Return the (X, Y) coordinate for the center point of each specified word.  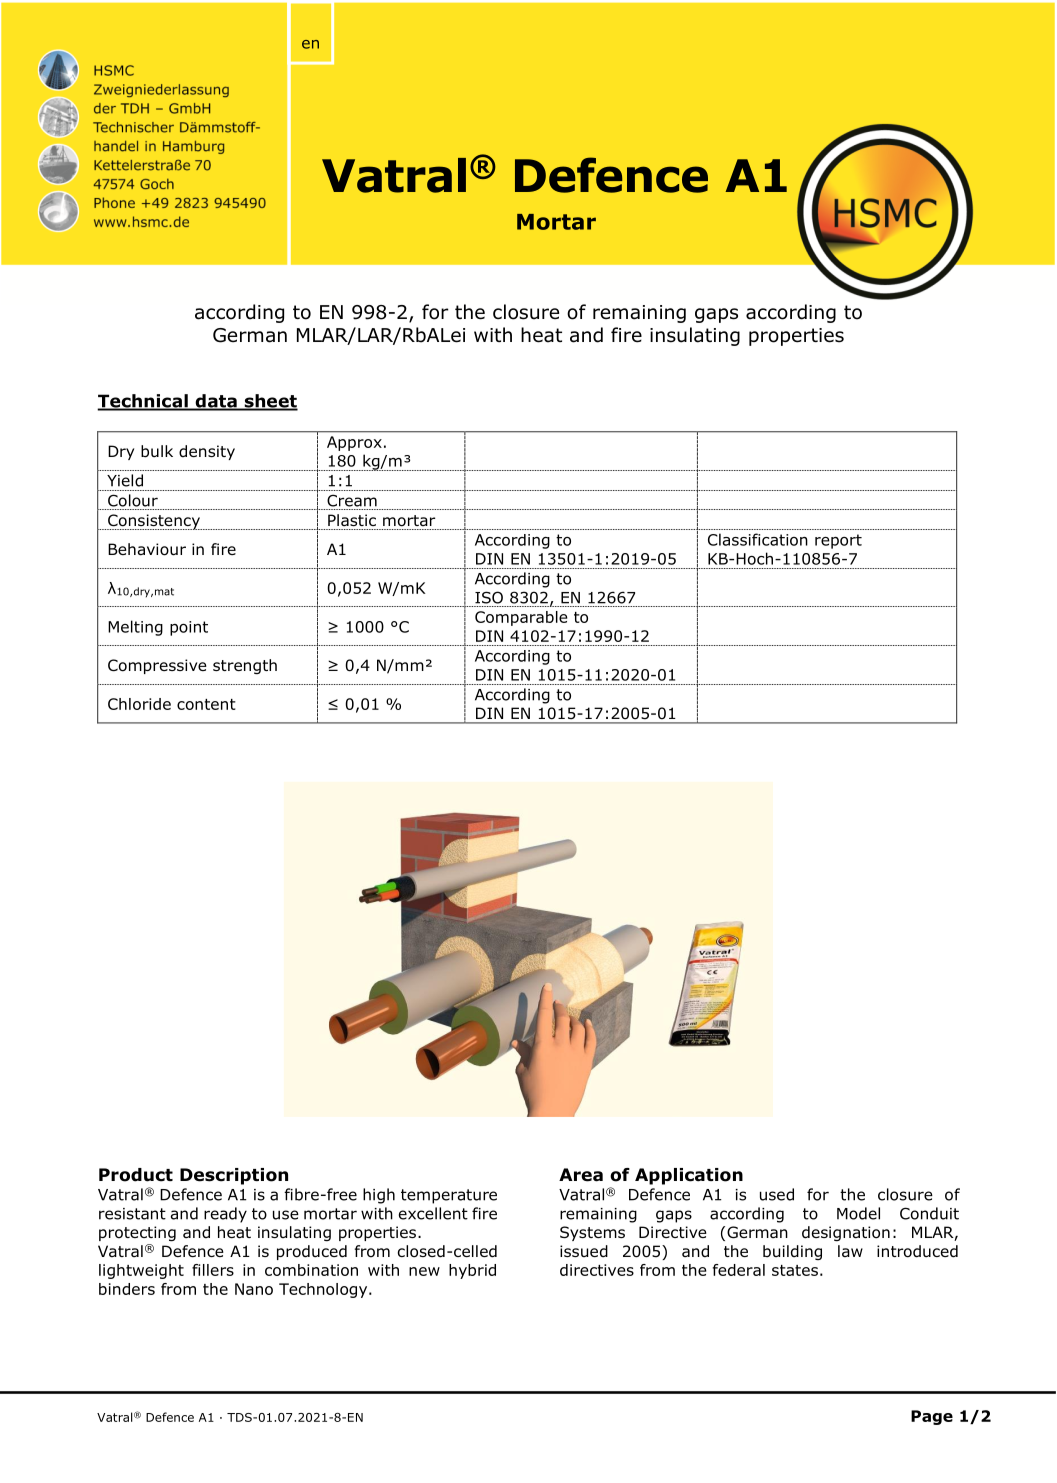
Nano (254, 1289)
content (206, 704)
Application (689, 1176)
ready (225, 1215)
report (838, 541)
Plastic (352, 520)
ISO (489, 597)
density (207, 452)
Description (234, 1176)
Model (858, 1213)
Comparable (521, 618)
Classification (758, 539)
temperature (449, 1196)
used (777, 1194)
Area (581, 1175)
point (189, 628)
